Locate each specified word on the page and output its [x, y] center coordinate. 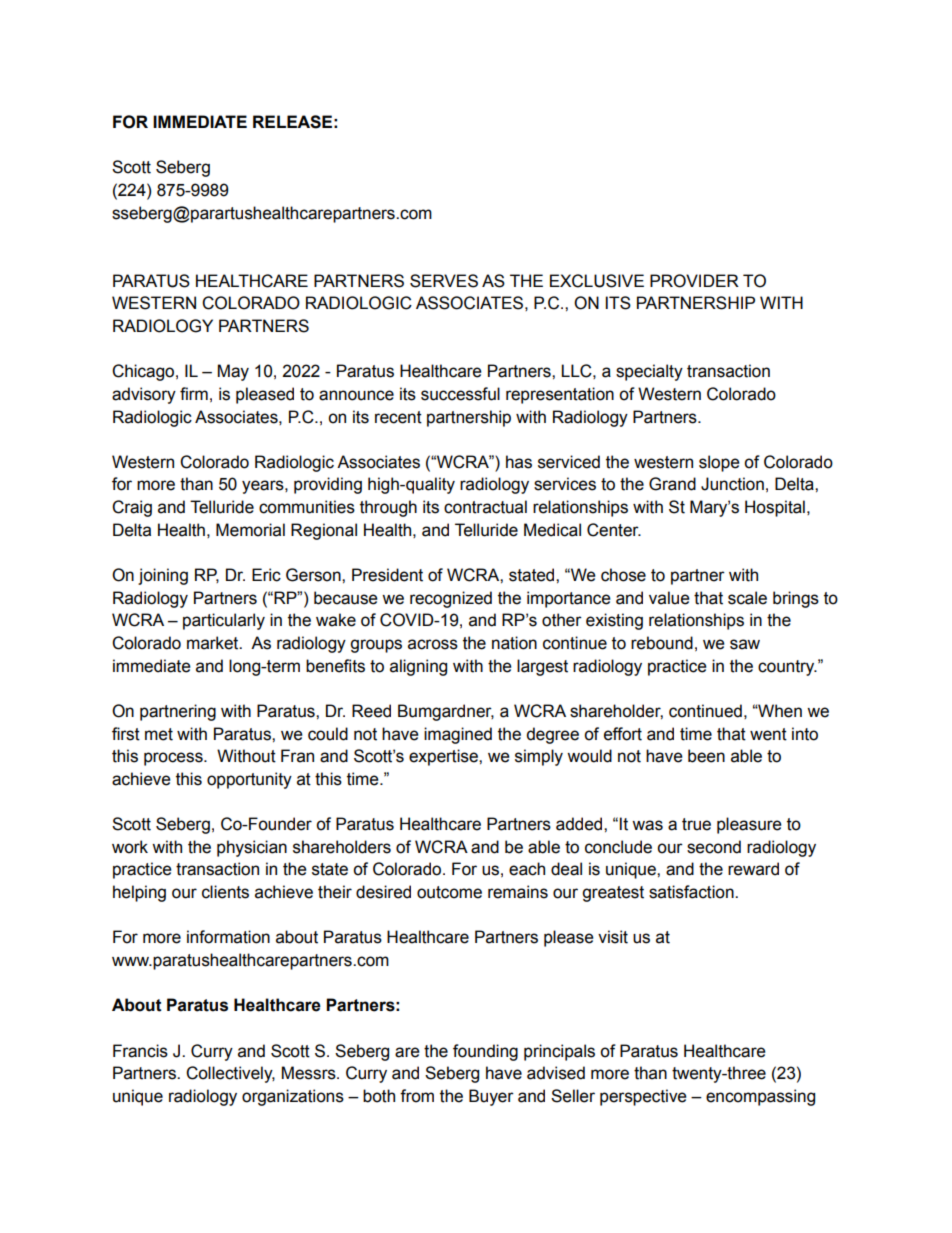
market [214, 643]
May [233, 372]
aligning [418, 667]
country [787, 668]
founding [485, 1052]
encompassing [760, 1097]
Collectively [230, 1074]
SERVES [444, 281]
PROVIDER [694, 281]
